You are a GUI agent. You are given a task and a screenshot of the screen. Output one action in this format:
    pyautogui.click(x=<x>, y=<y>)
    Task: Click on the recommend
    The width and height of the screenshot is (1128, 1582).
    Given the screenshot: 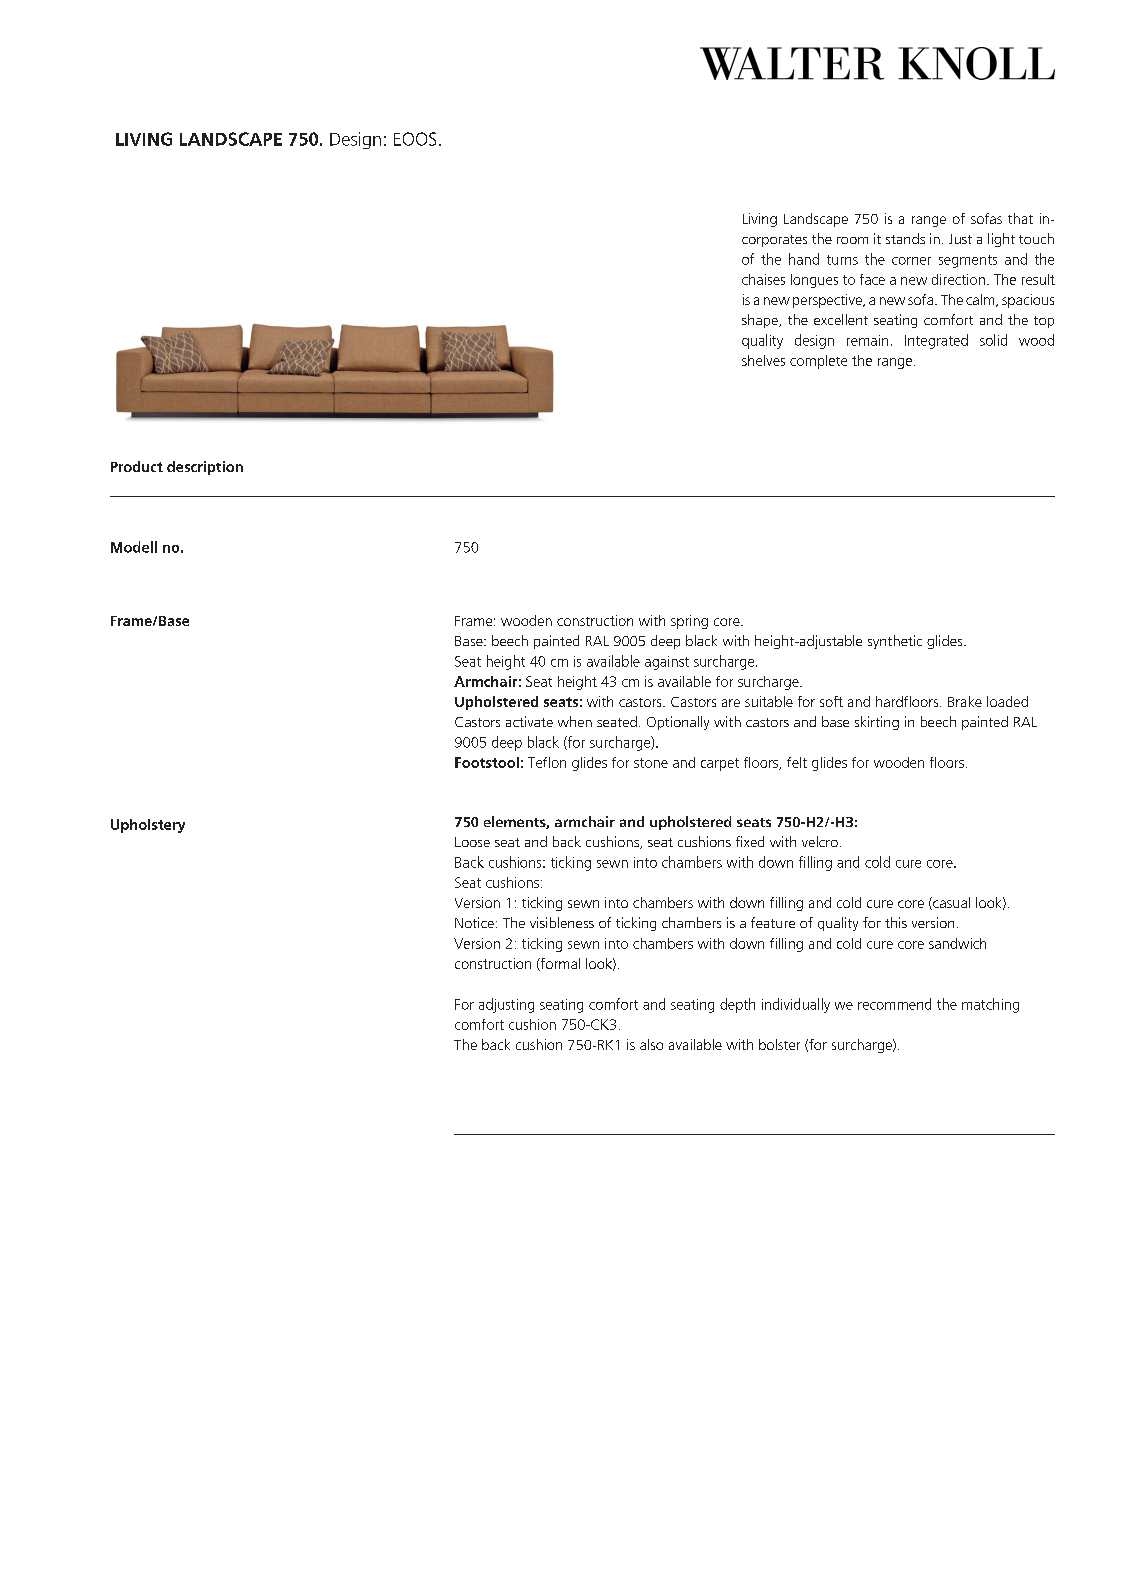 What is the action you would take?
    pyautogui.click(x=894, y=1004)
